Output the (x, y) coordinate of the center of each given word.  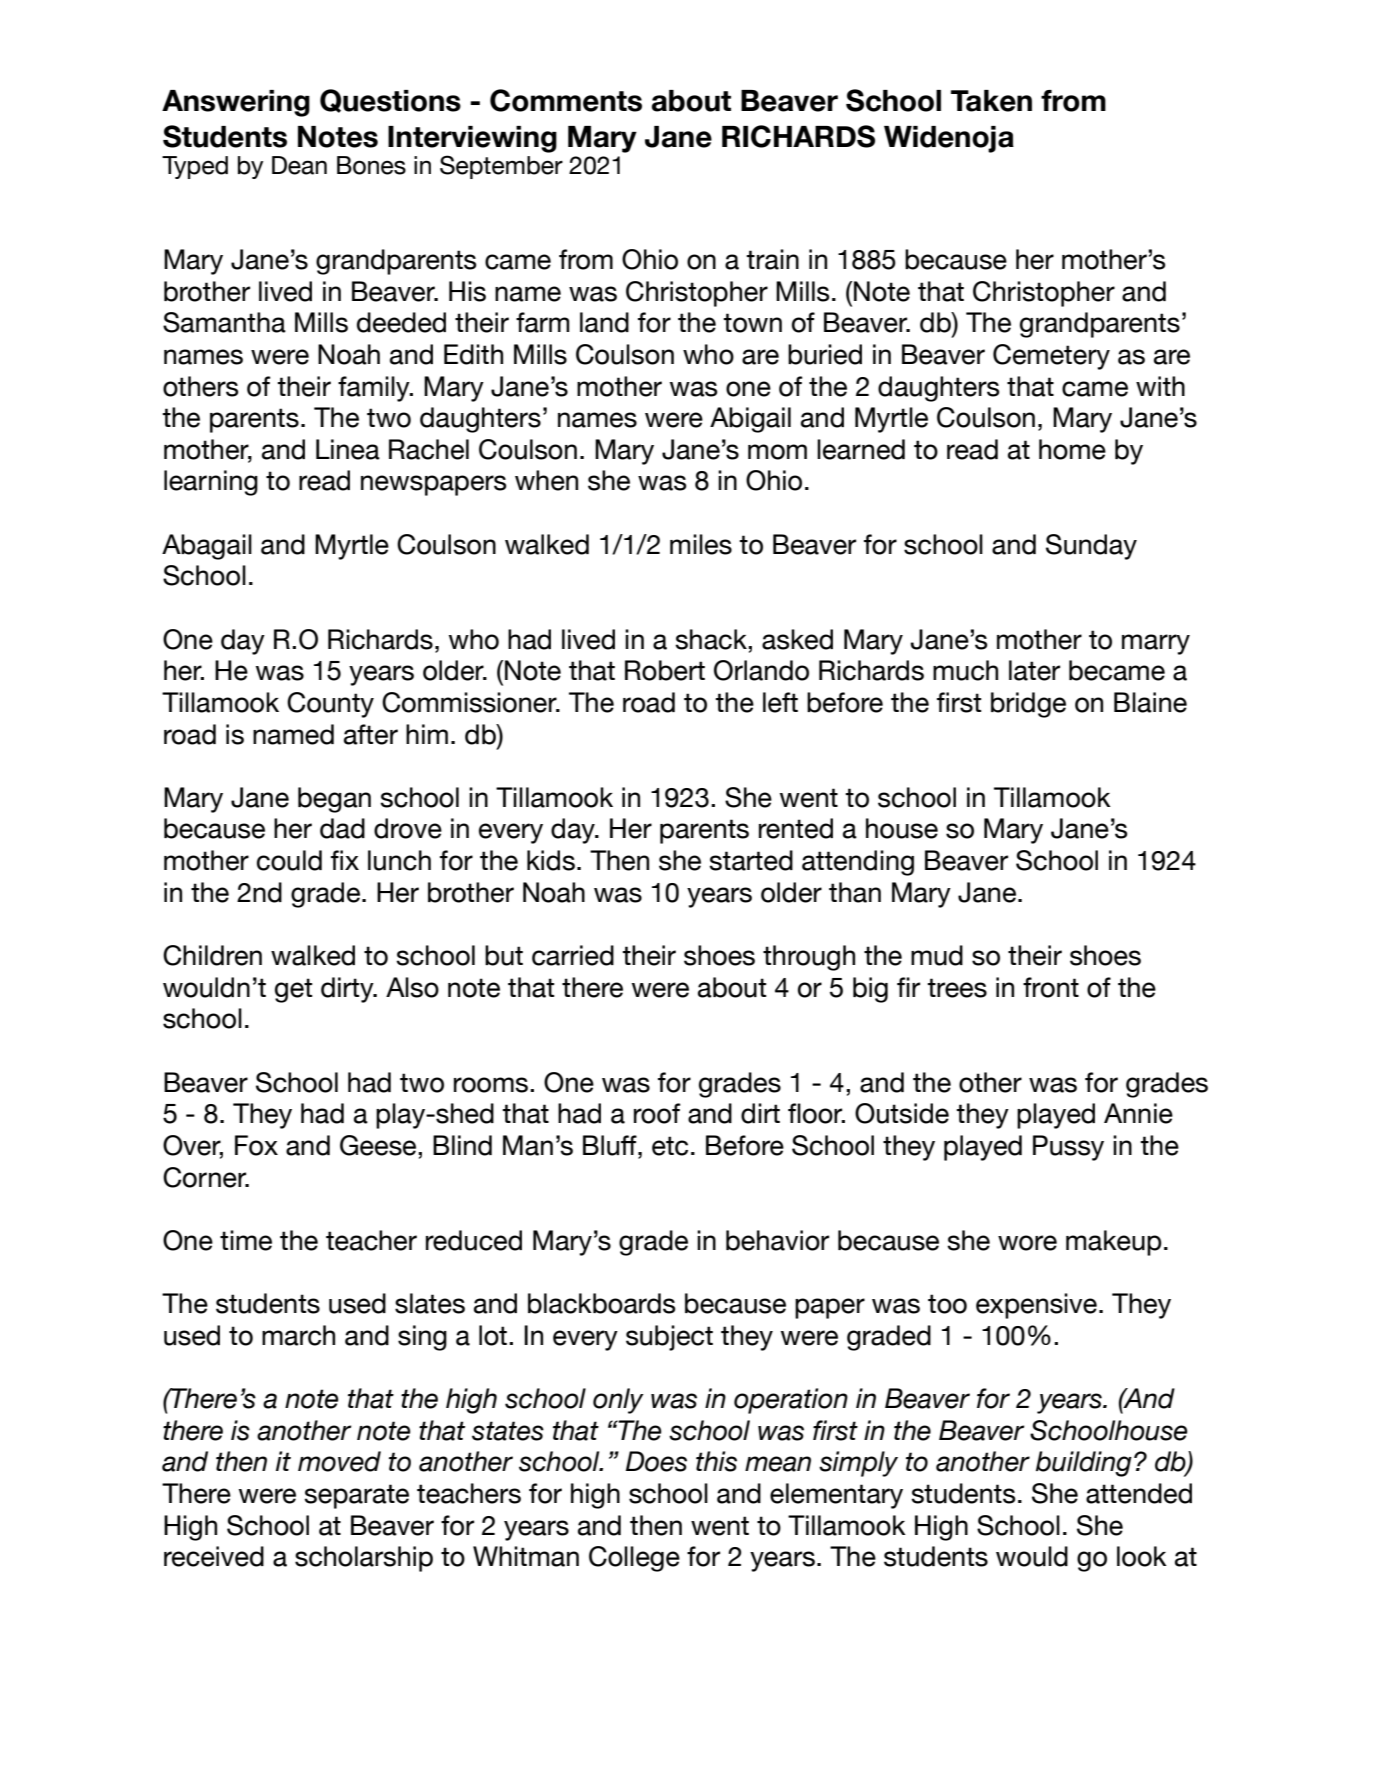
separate (356, 1496)
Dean (299, 165)
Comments (566, 100)
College (634, 1559)
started (751, 860)
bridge (1028, 705)
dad (342, 828)
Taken (991, 101)
